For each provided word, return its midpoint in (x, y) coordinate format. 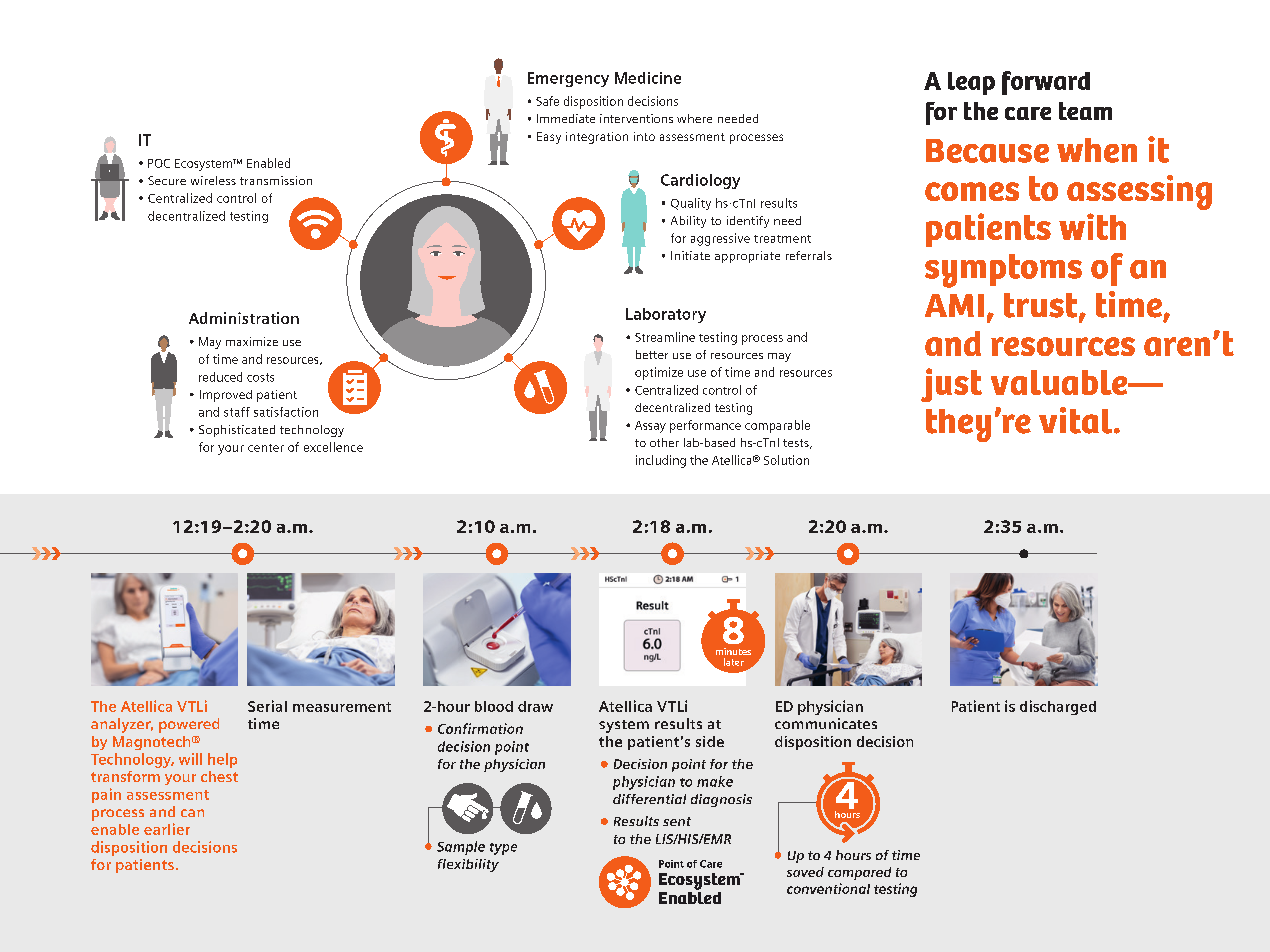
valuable (1060, 382)
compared (859, 873)
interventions (636, 118)
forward (1046, 83)
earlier (167, 829)
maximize (252, 341)
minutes (733, 651)
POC (159, 163)
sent (677, 821)
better (652, 354)
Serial (267, 706)
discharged (1058, 707)
